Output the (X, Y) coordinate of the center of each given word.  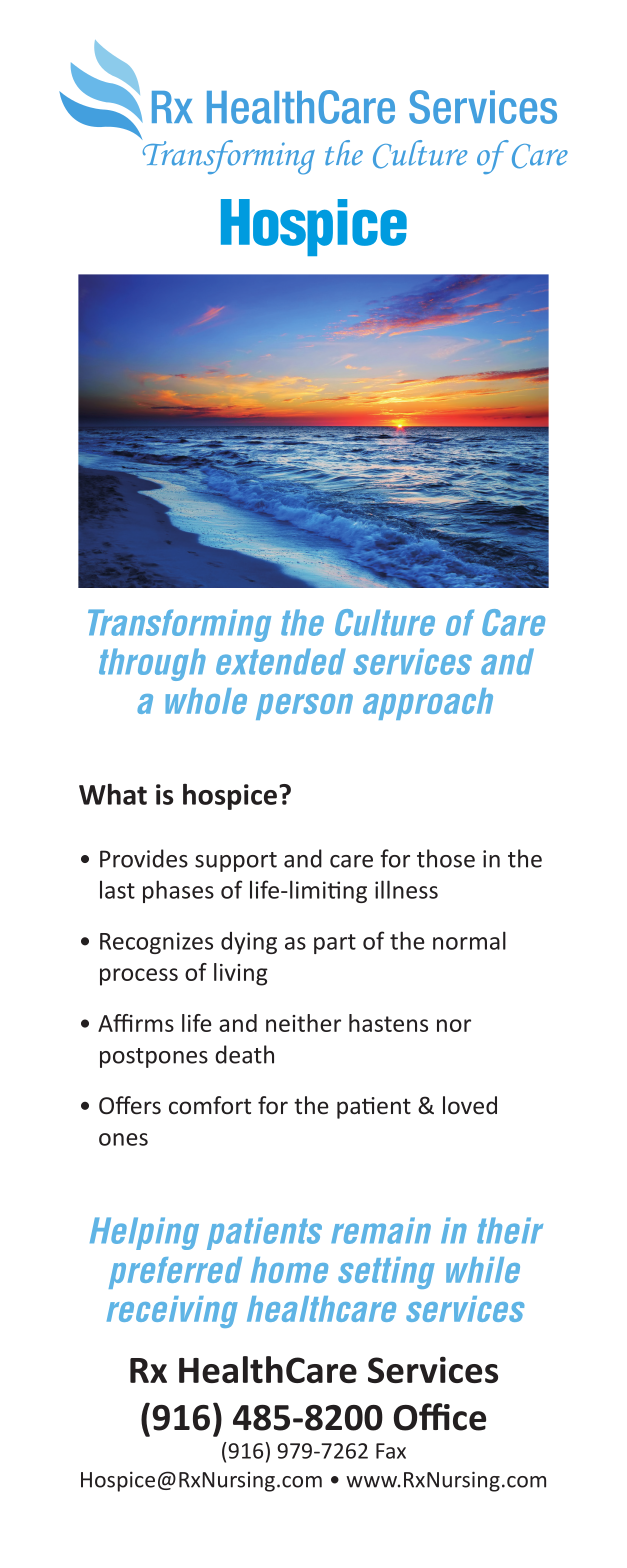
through (152, 664)
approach (428, 704)
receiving (172, 1312)
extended (281, 661)
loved (470, 1105)
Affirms (136, 1023)
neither (303, 1023)
